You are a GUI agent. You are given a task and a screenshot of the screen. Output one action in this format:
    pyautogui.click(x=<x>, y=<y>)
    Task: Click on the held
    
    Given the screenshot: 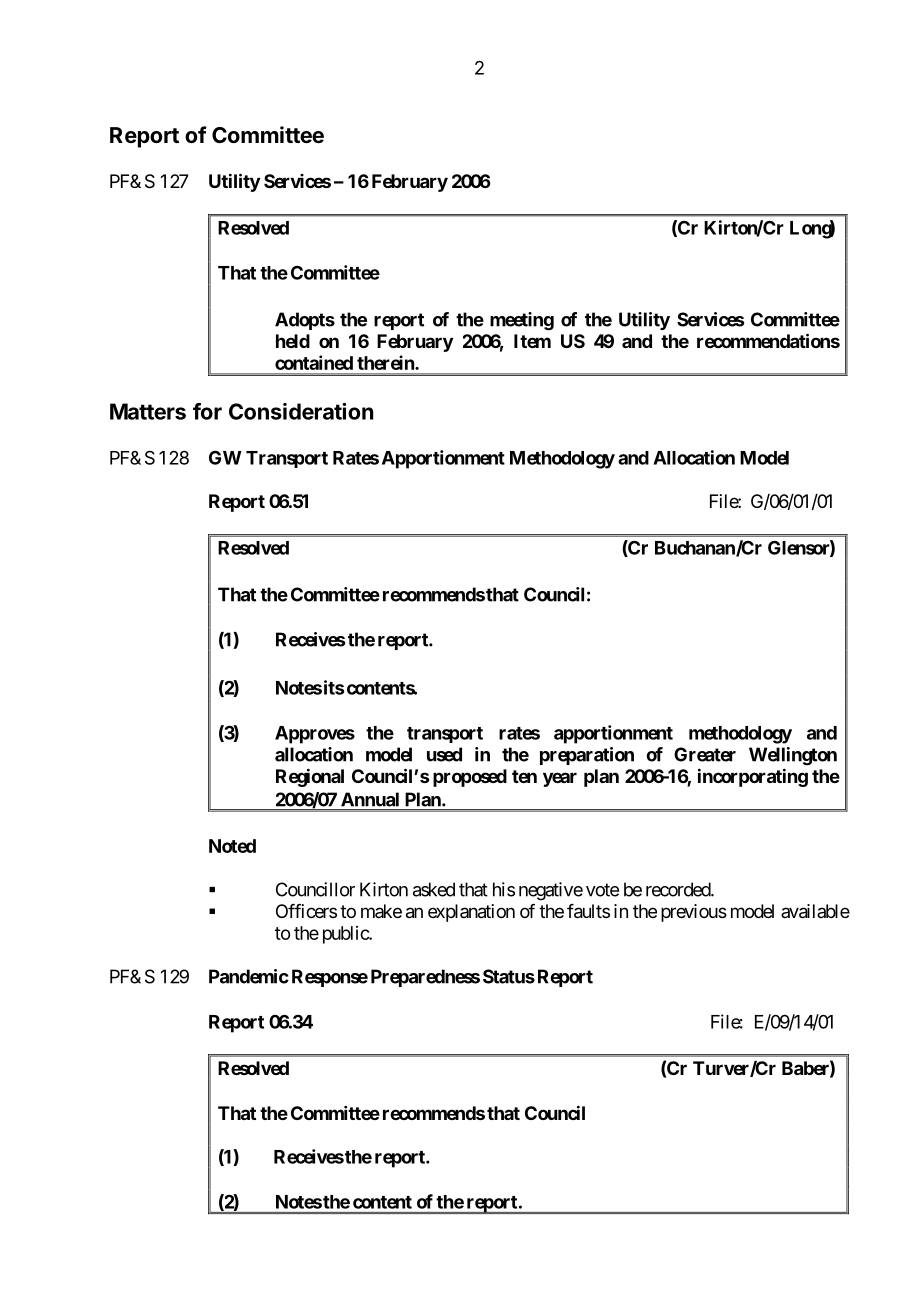 What is the action you would take?
    pyautogui.click(x=293, y=341)
